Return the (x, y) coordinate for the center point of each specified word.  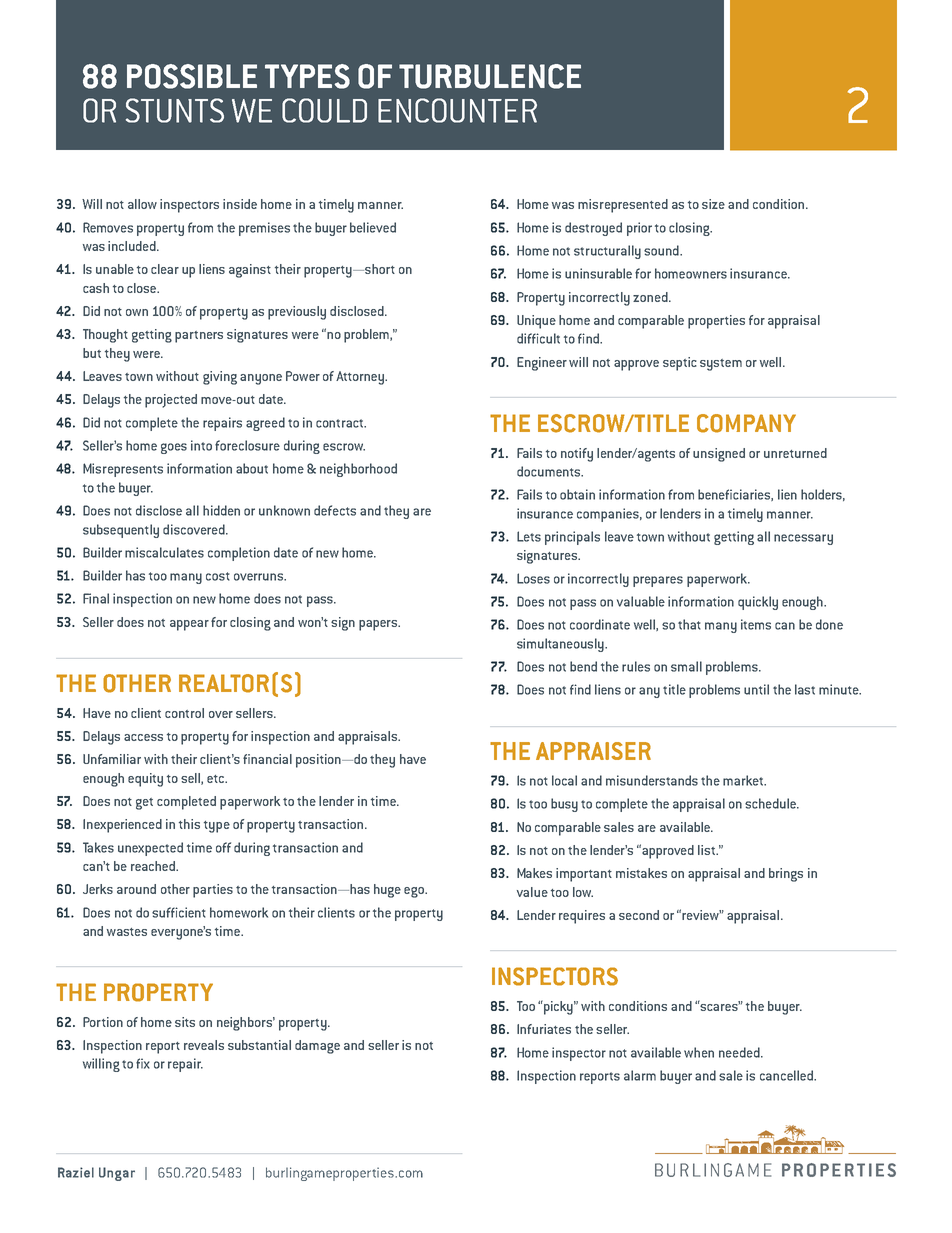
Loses (533, 578)
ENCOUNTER (457, 110)
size (713, 204)
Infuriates (544, 1029)
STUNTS (175, 110)
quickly (758, 603)
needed (740, 1052)
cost (218, 576)
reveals (204, 1045)
